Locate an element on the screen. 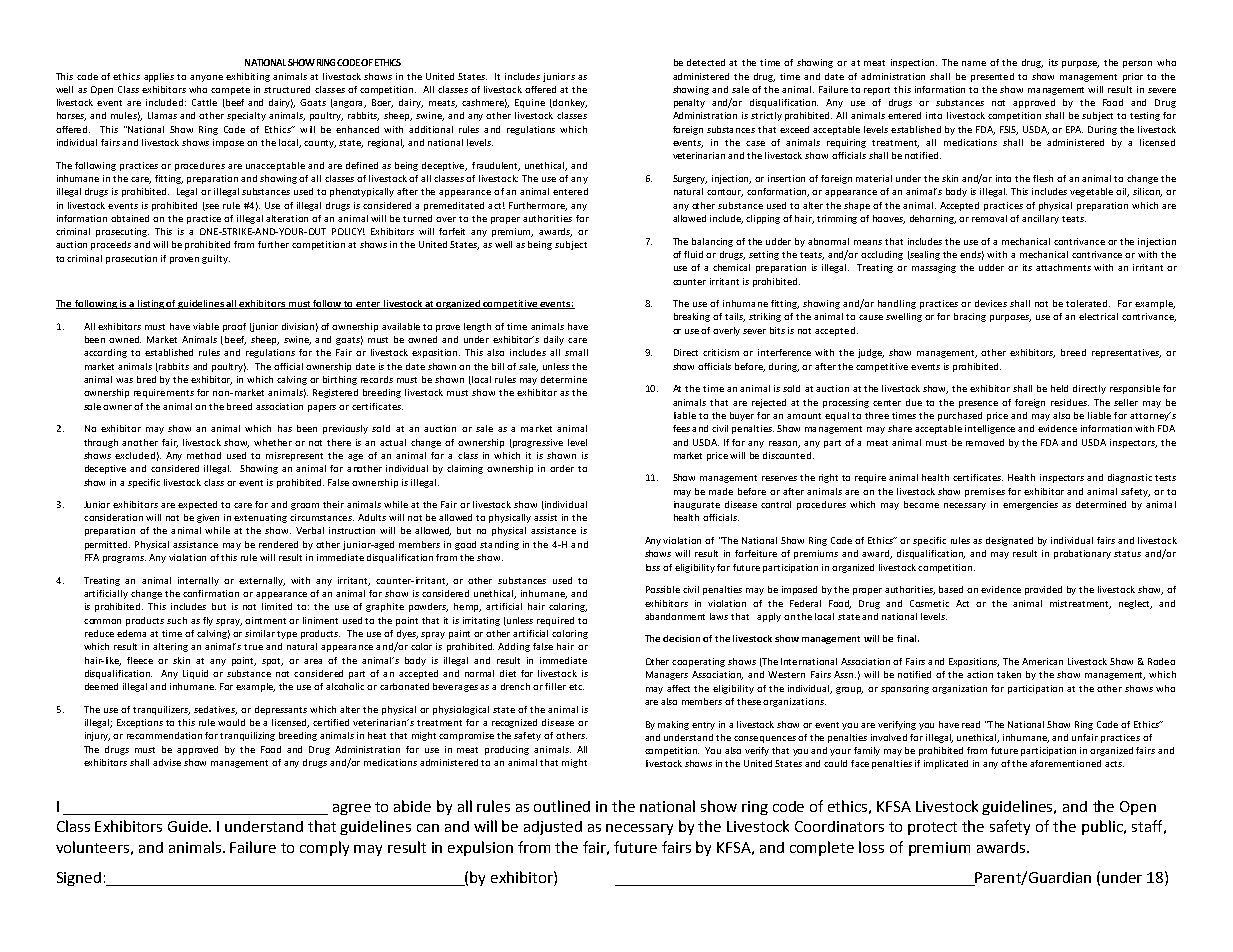  attachments is located at coordinates (1063, 267).
